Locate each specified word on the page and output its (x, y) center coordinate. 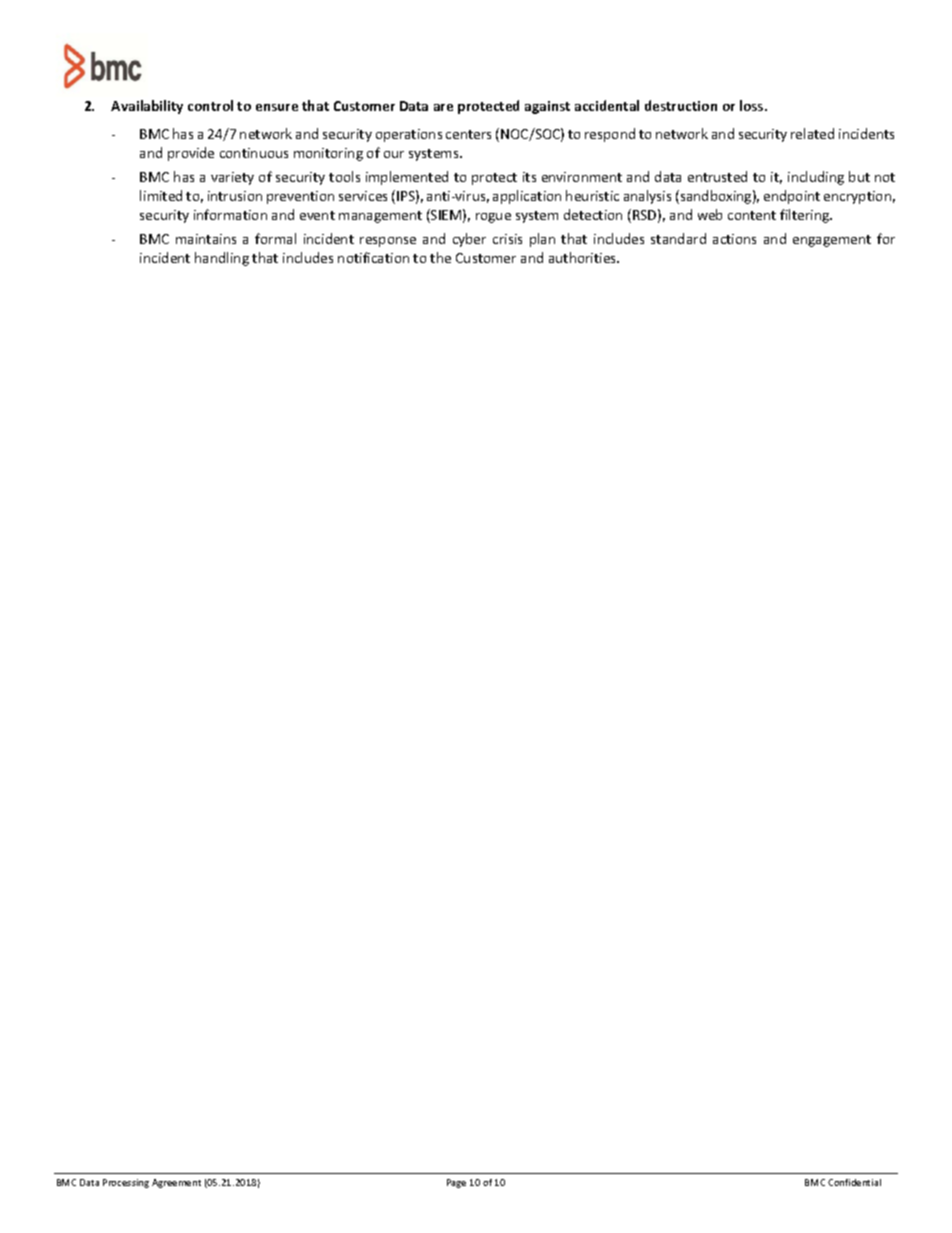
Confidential (854, 1182)
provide (191, 154)
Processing (126, 1183)
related (812, 133)
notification (373, 257)
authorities (584, 257)
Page (456, 1183)
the (440, 257)
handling (222, 259)
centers (468, 134)
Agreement (176, 1183)
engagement (832, 241)
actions (734, 239)
